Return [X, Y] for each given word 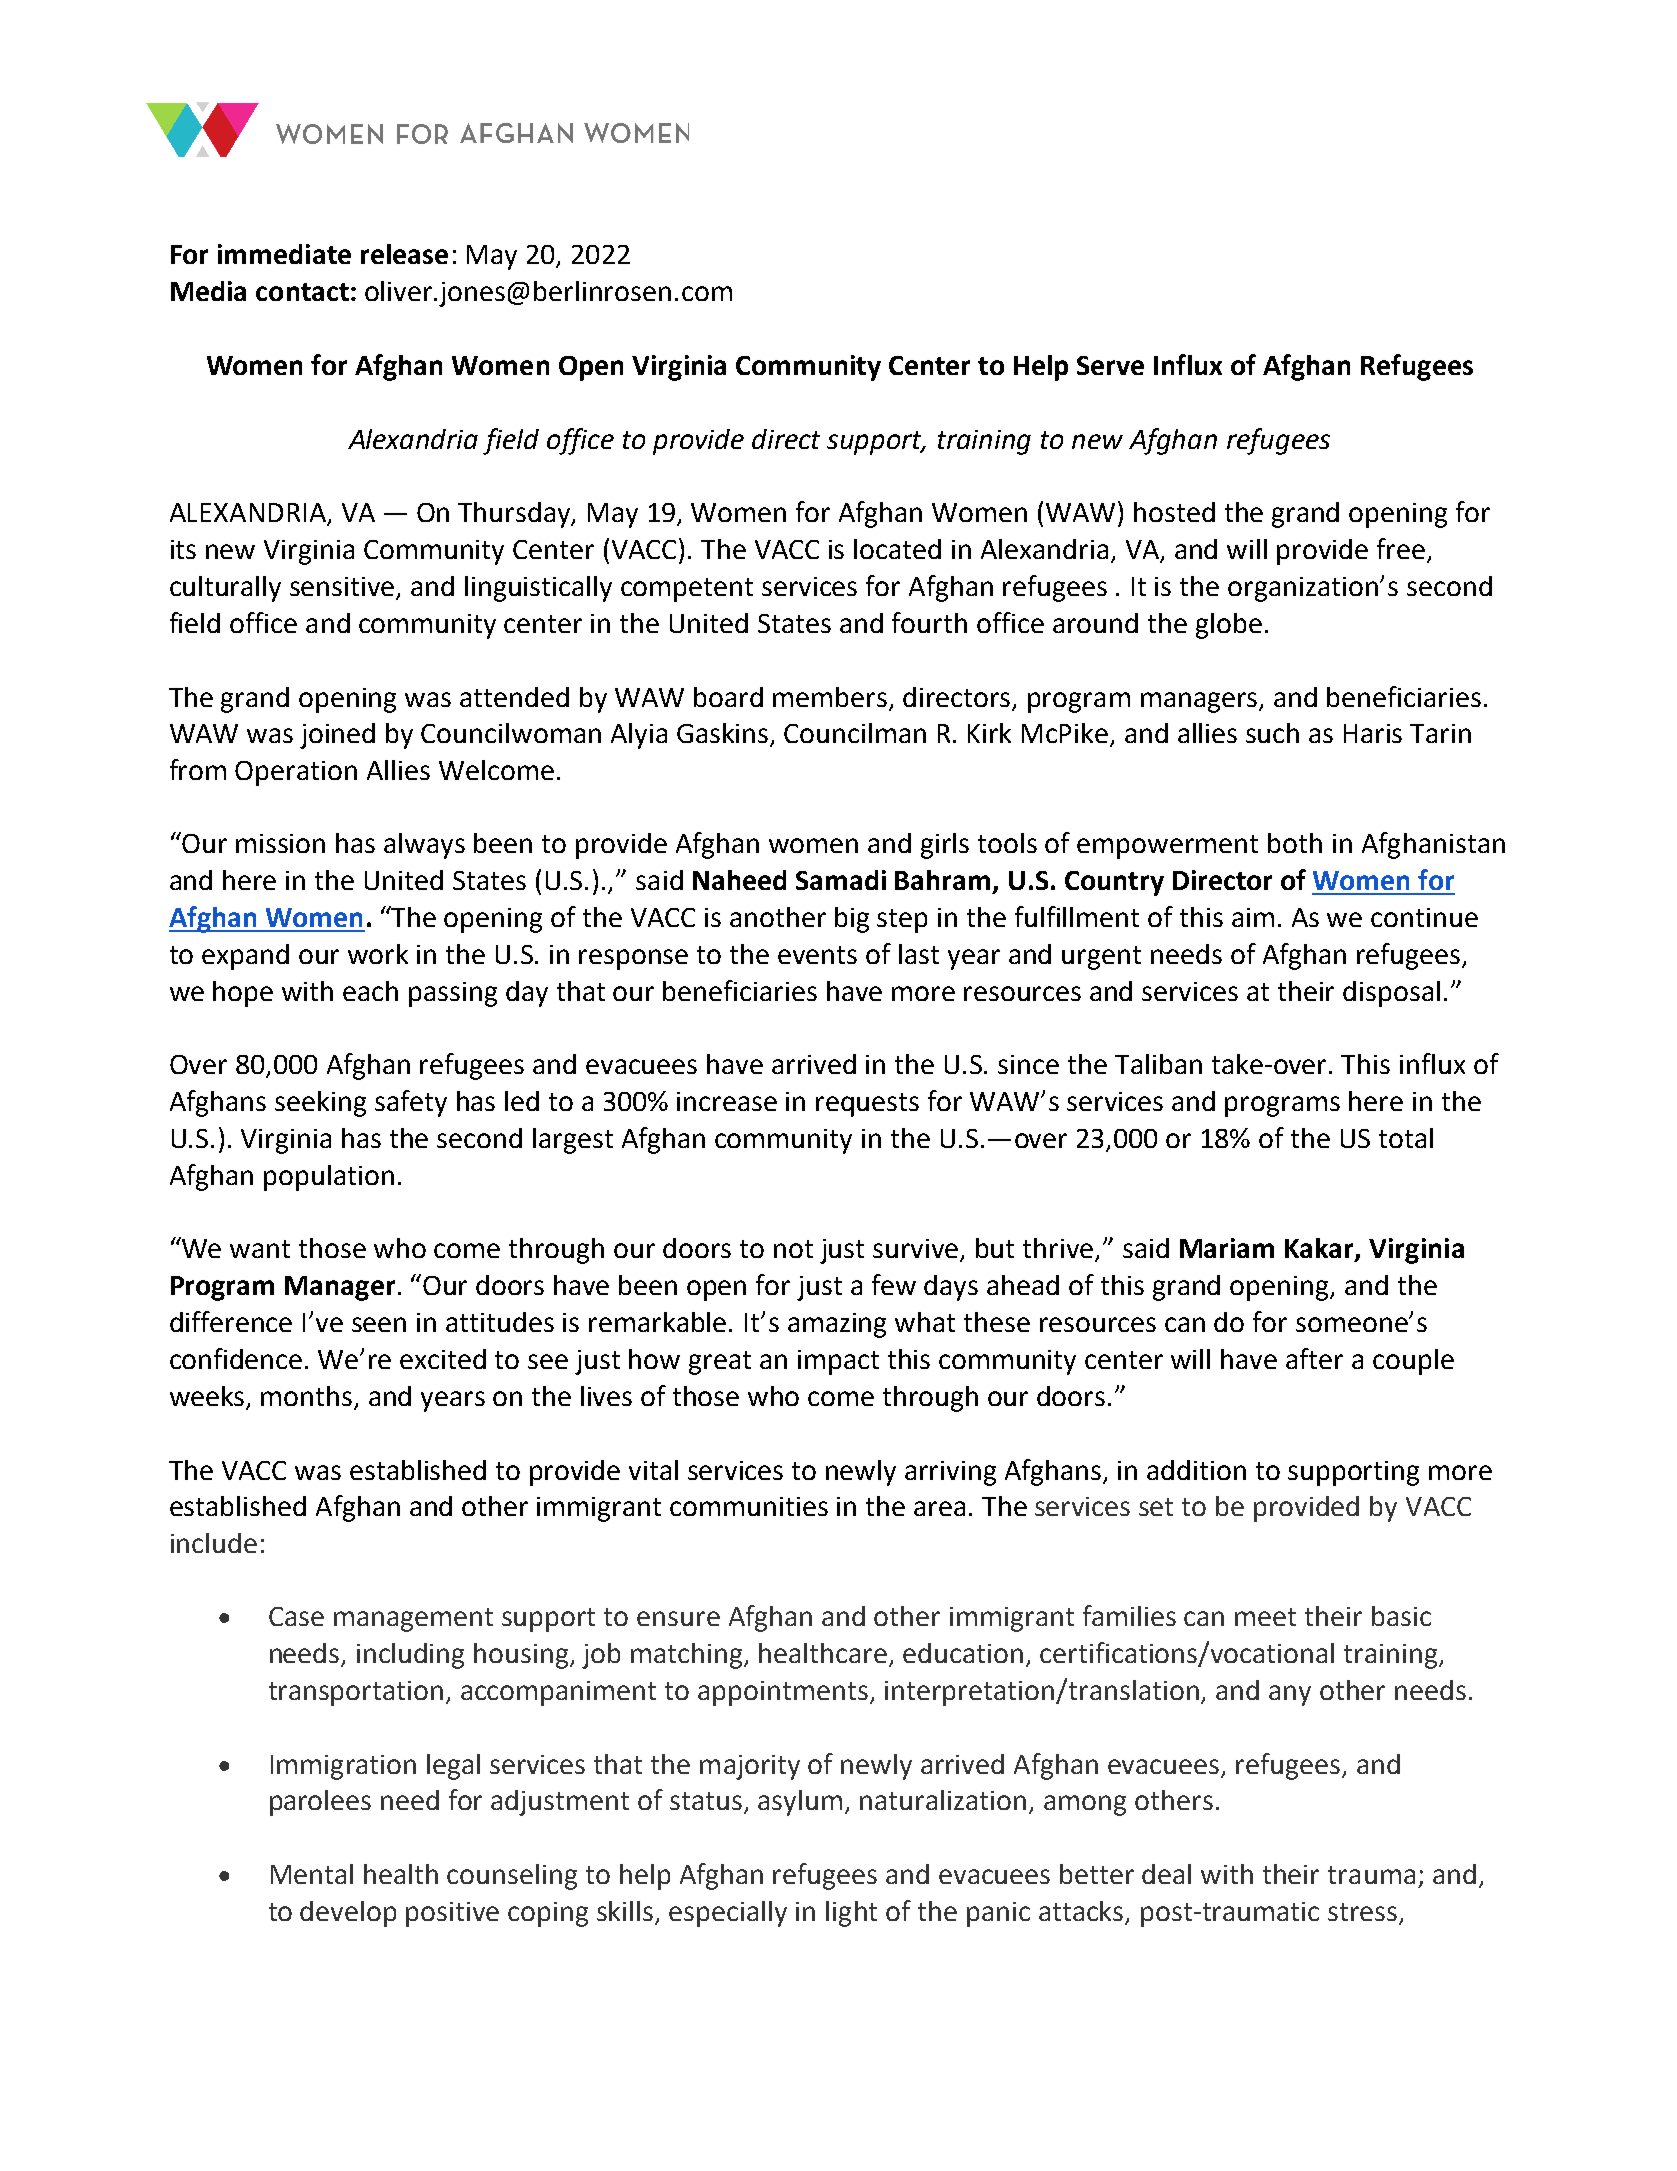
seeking [320, 1104]
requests [867, 1105]
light [851, 1914]
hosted [1174, 512]
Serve [1110, 365]
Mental [312, 1874]
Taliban [1158, 1064]
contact [302, 292]
